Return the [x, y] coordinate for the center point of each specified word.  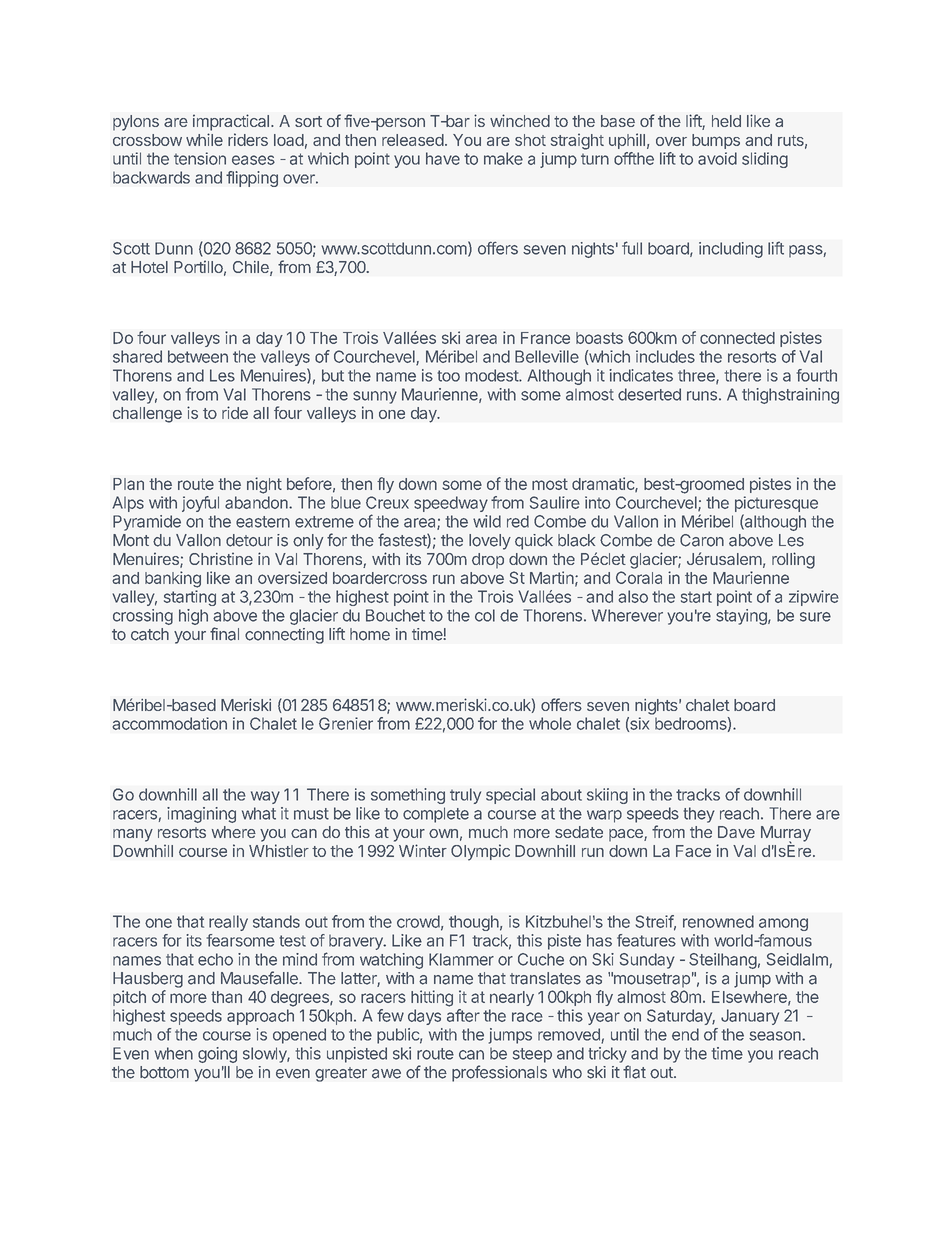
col [485, 615]
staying [742, 617]
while [204, 139]
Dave [736, 832]
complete [436, 815]
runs [702, 396]
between [198, 356]
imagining [201, 815]
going [217, 1055]
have [443, 158]
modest [492, 375]
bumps [716, 141]
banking [173, 579]
